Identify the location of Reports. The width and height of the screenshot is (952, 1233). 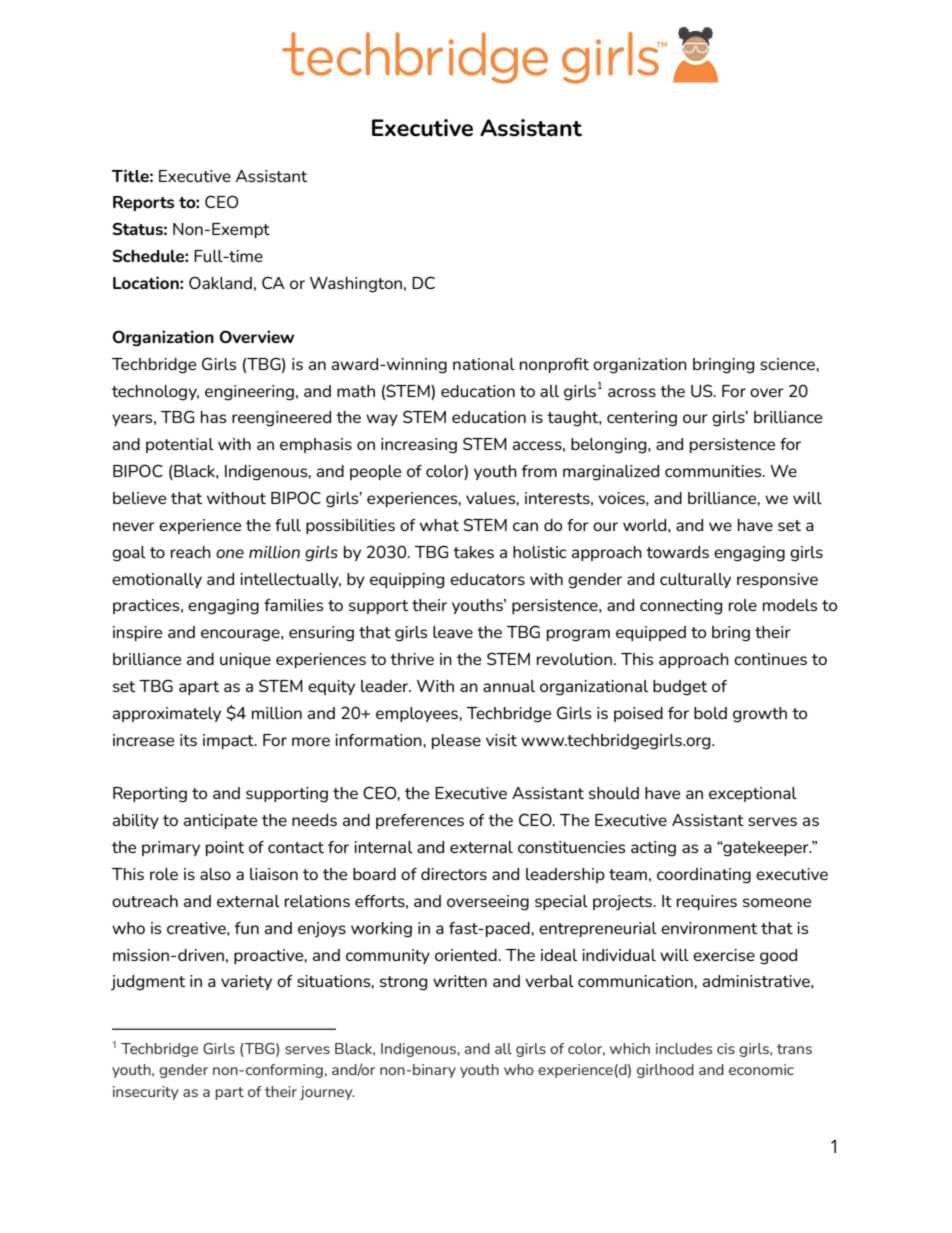
(143, 203).
